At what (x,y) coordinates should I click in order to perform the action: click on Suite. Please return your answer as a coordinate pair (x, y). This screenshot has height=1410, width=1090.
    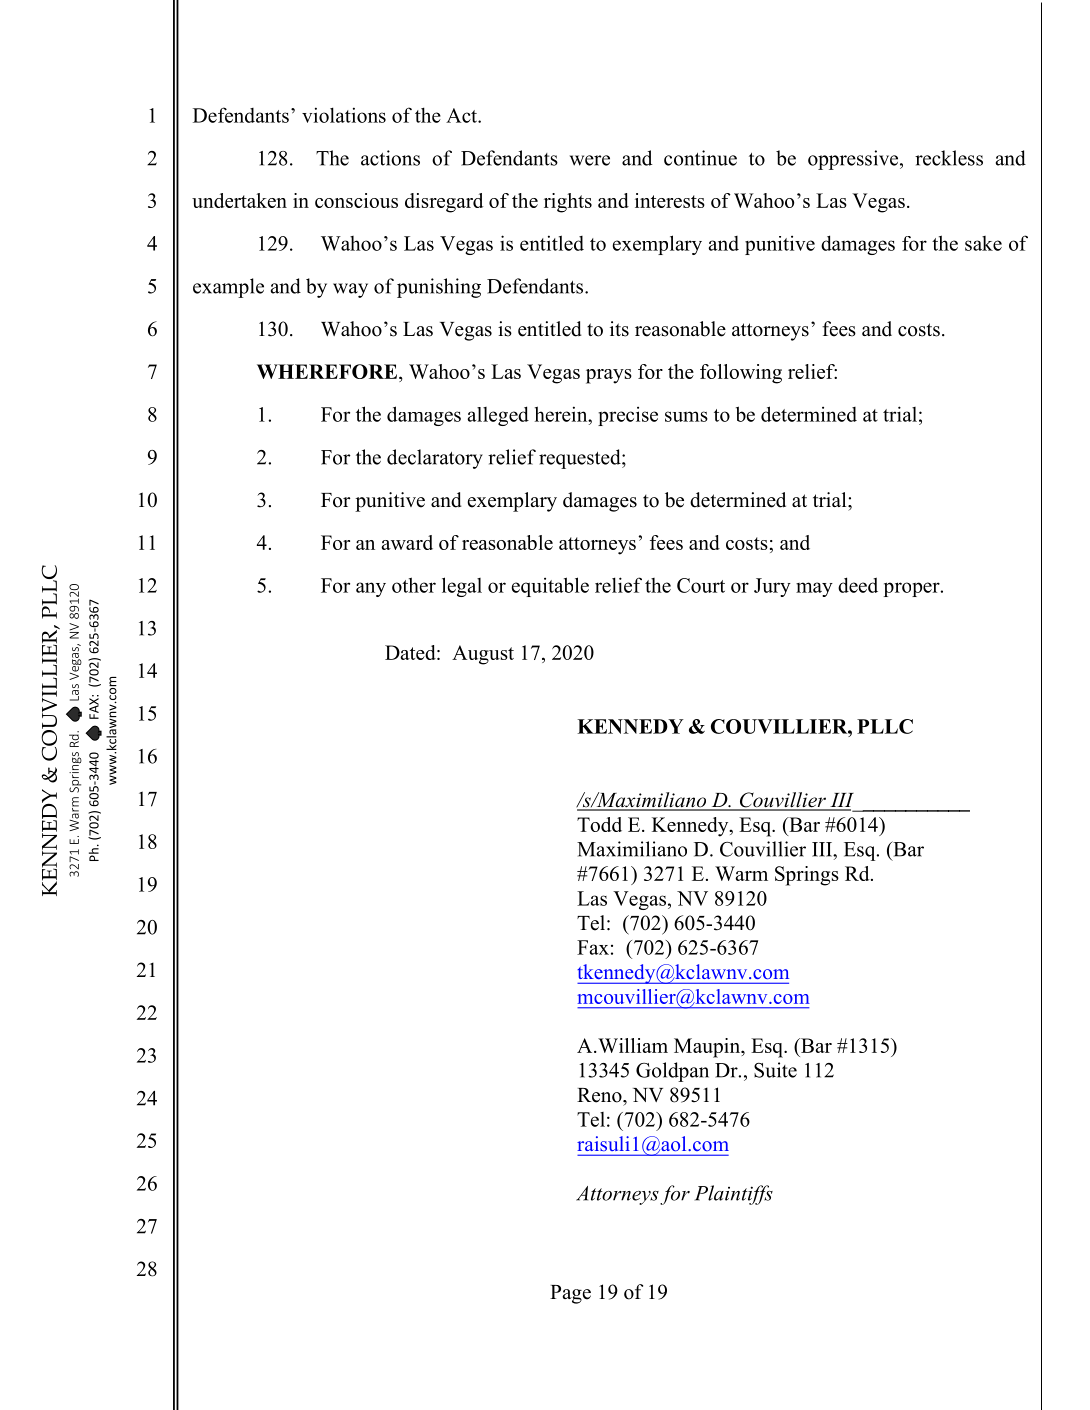
    Looking at the image, I should click on (775, 1070).
